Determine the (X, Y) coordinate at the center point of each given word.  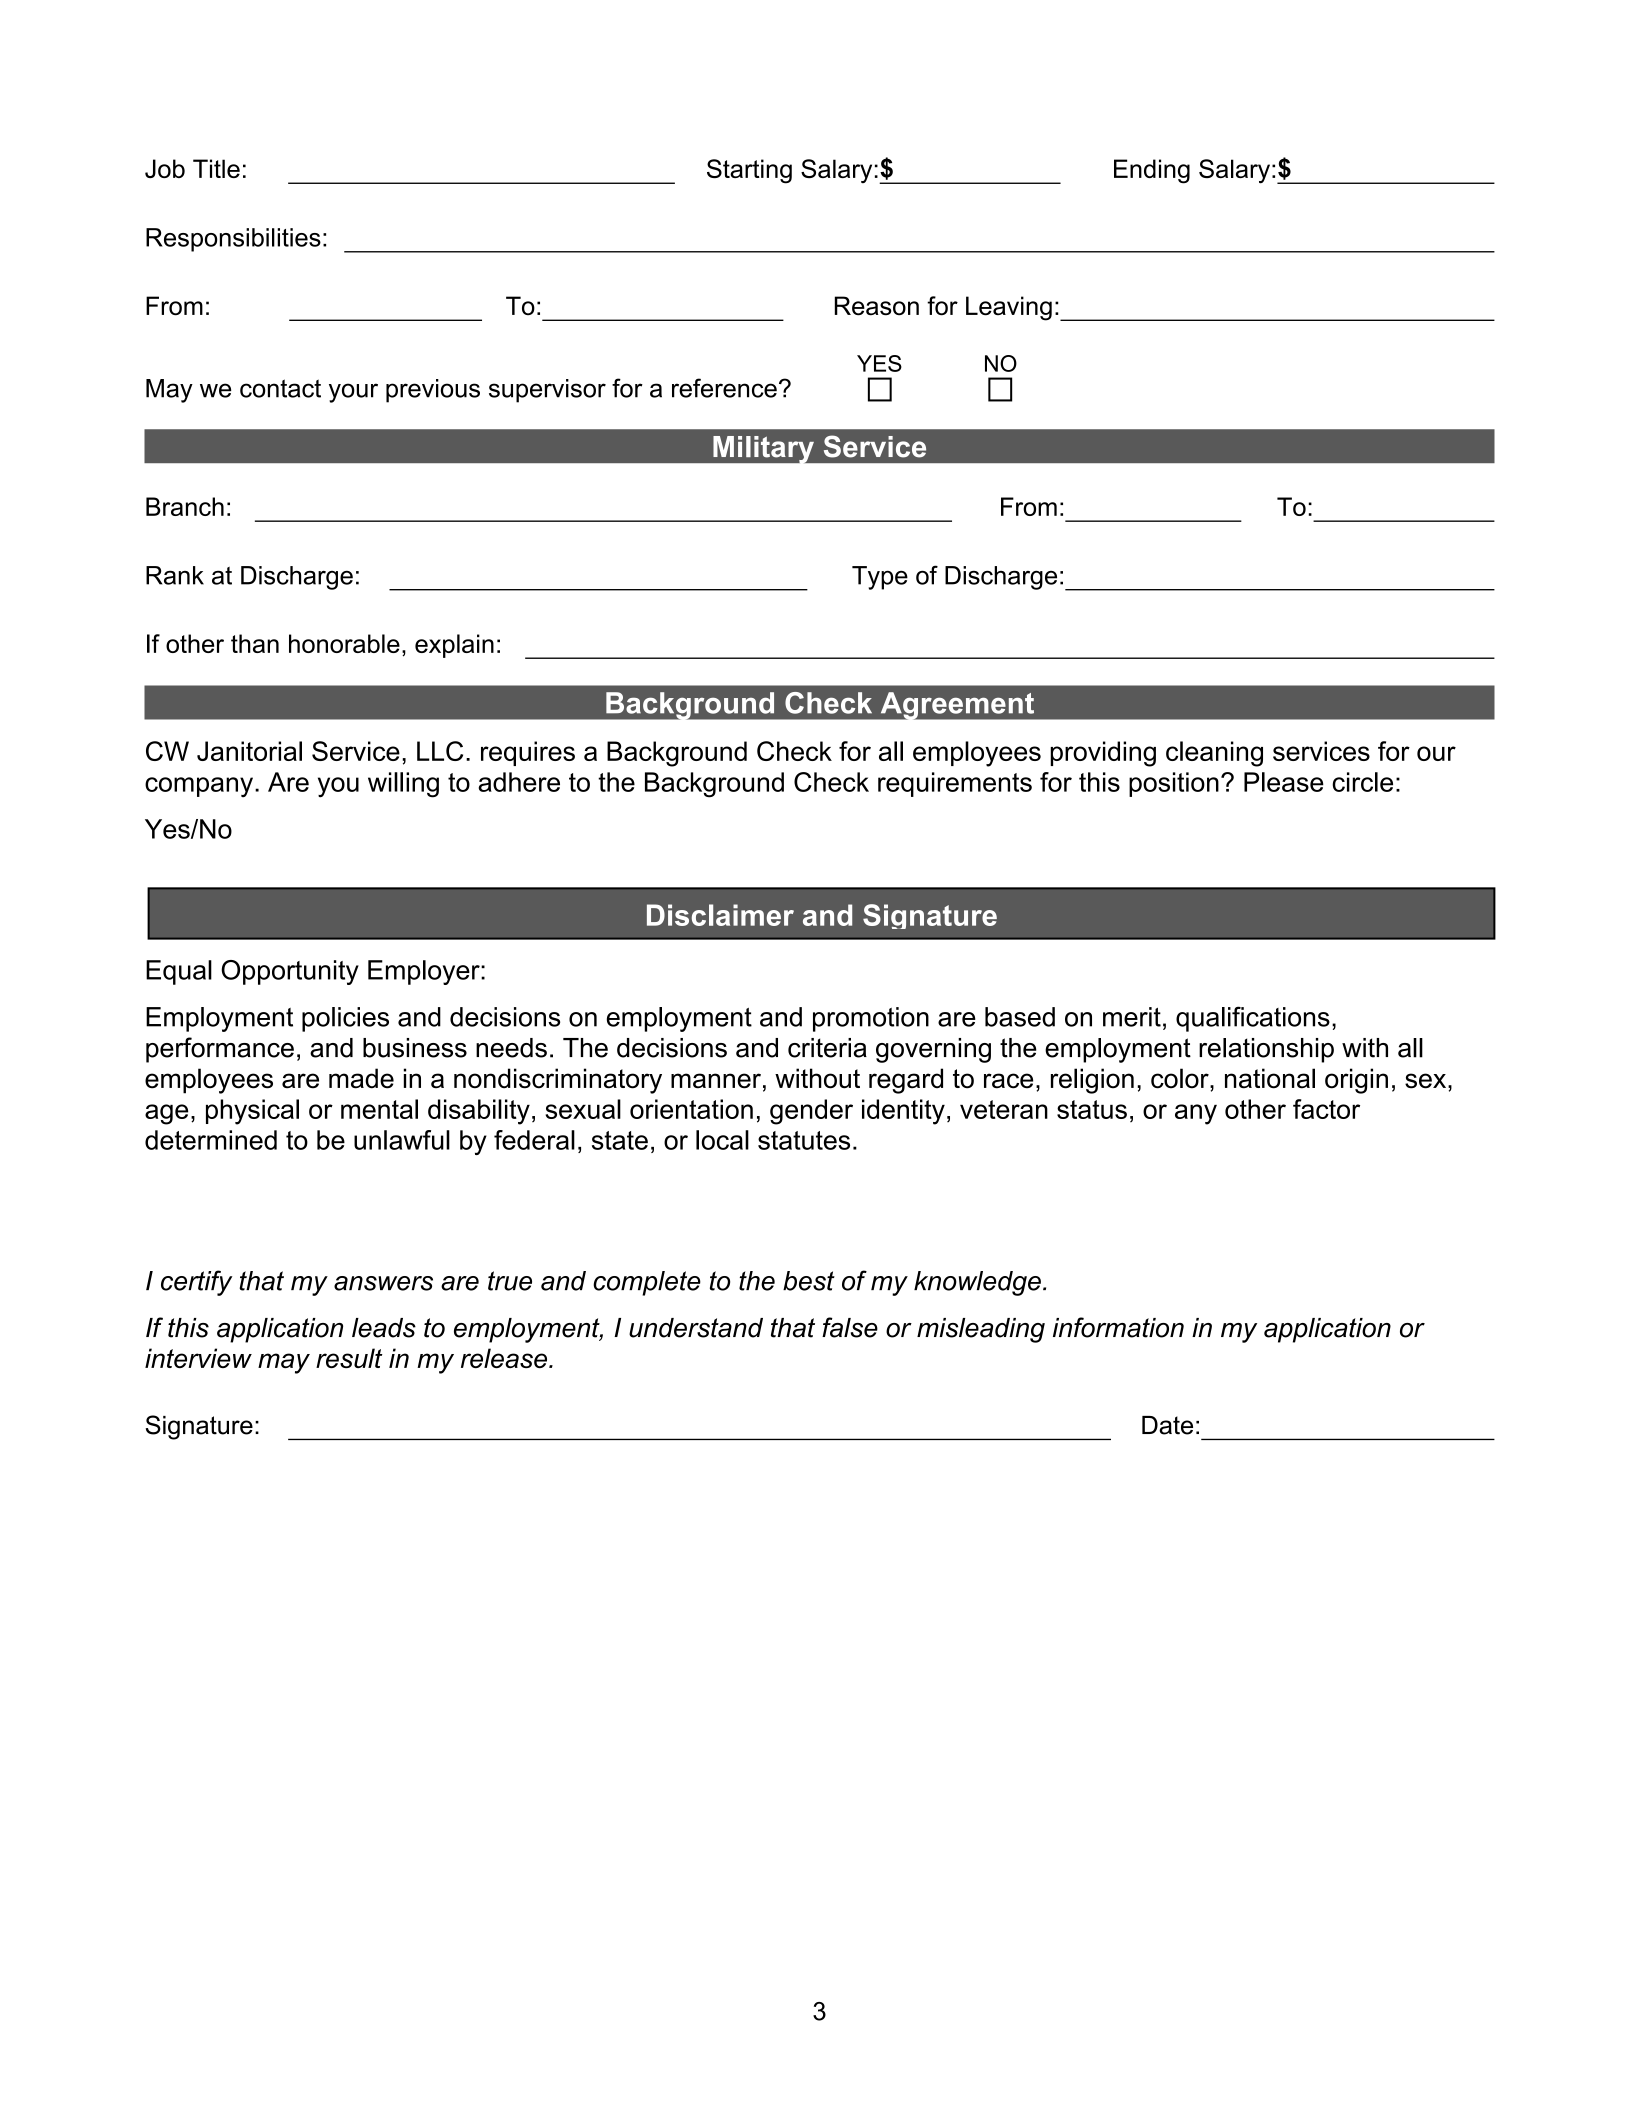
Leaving (1009, 308)
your (353, 393)
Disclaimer (720, 915)
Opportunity (290, 972)
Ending (1152, 171)
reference (724, 388)
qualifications (1253, 1019)
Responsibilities (233, 240)
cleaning (1214, 754)
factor (1326, 1109)
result (349, 1358)
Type (880, 578)
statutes (804, 1140)
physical (252, 1112)
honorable (344, 643)
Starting (749, 171)
